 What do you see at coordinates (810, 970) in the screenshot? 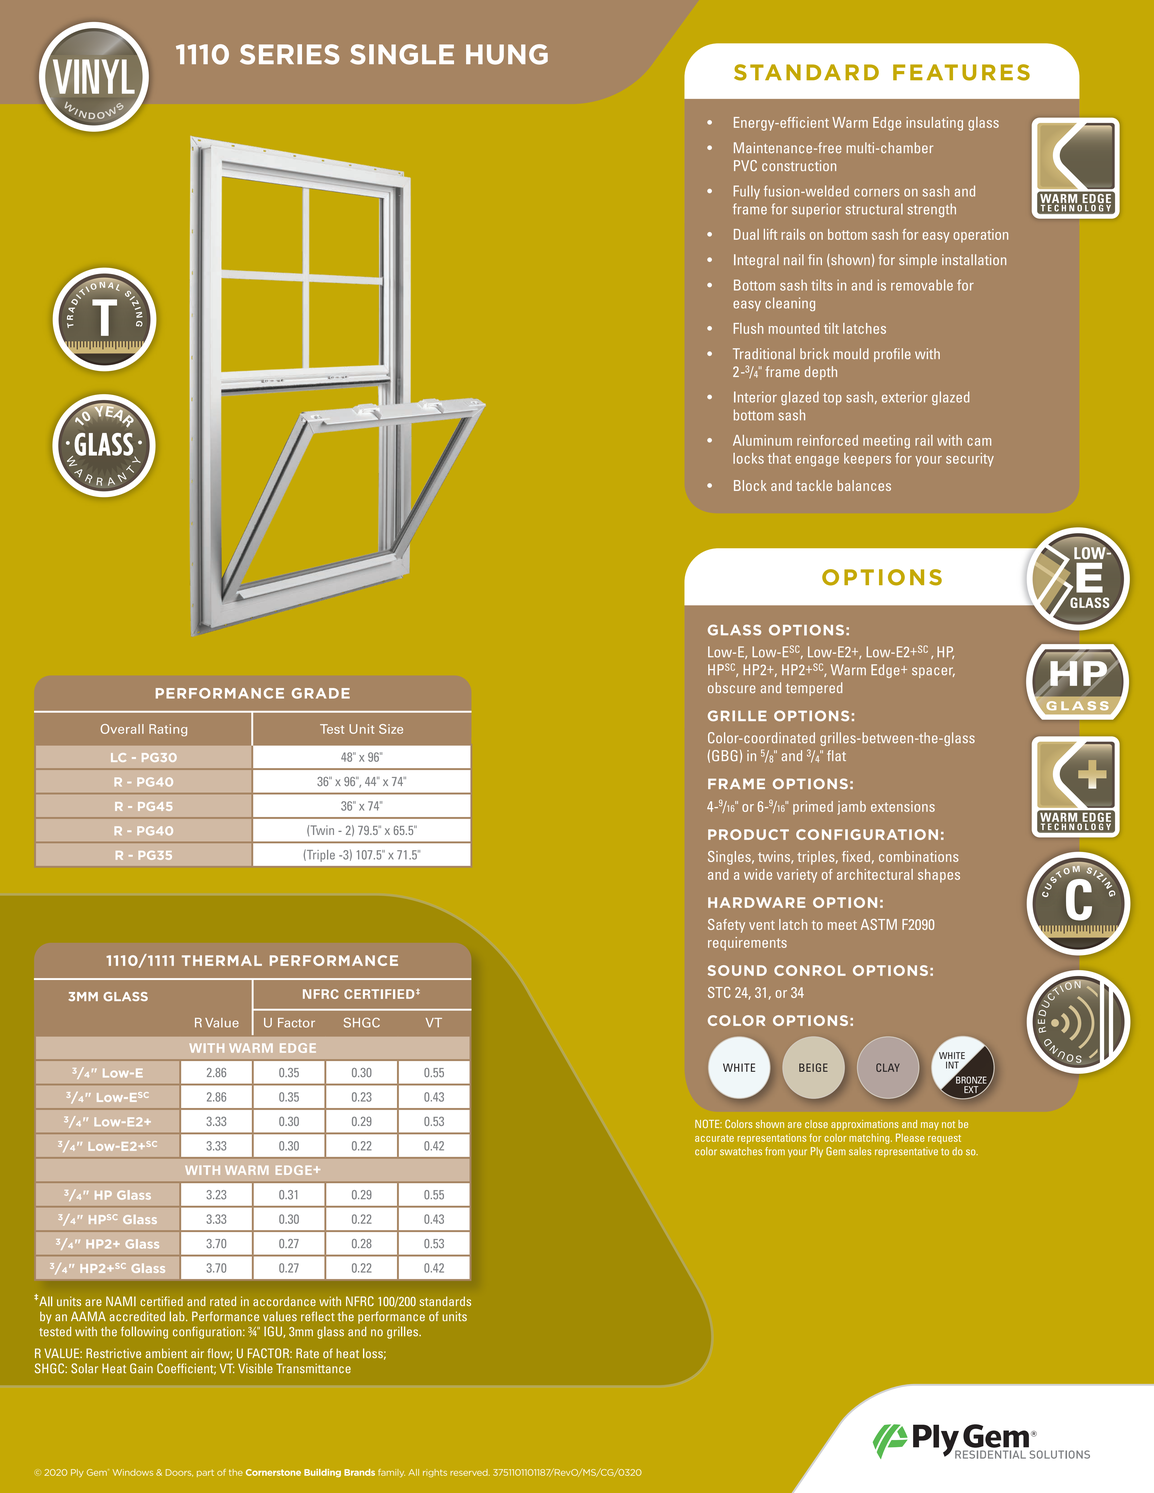
I see `CONROL` at bounding box center [810, 970].
